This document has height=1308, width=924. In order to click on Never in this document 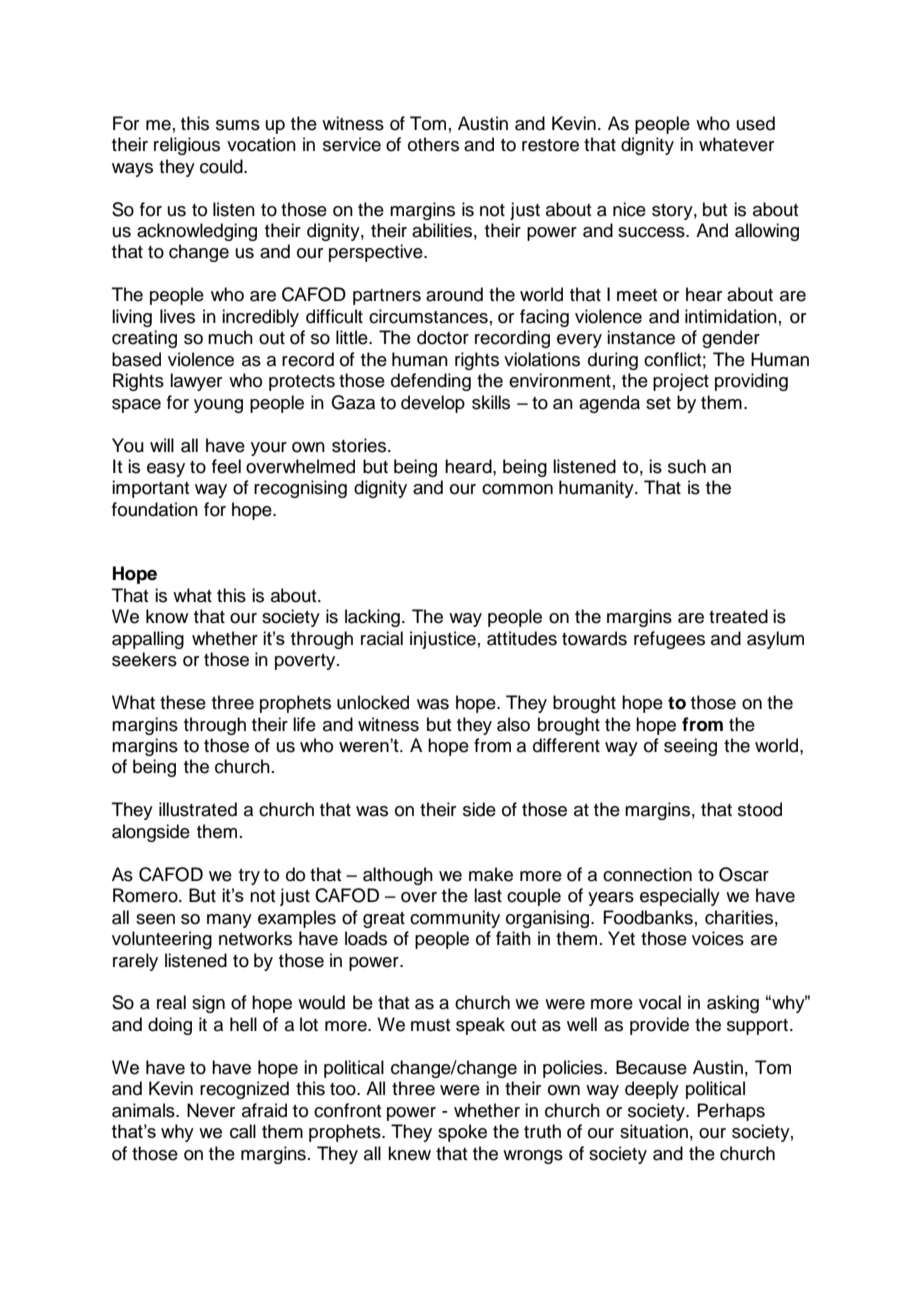, I will do `click(211, 1110)`.
